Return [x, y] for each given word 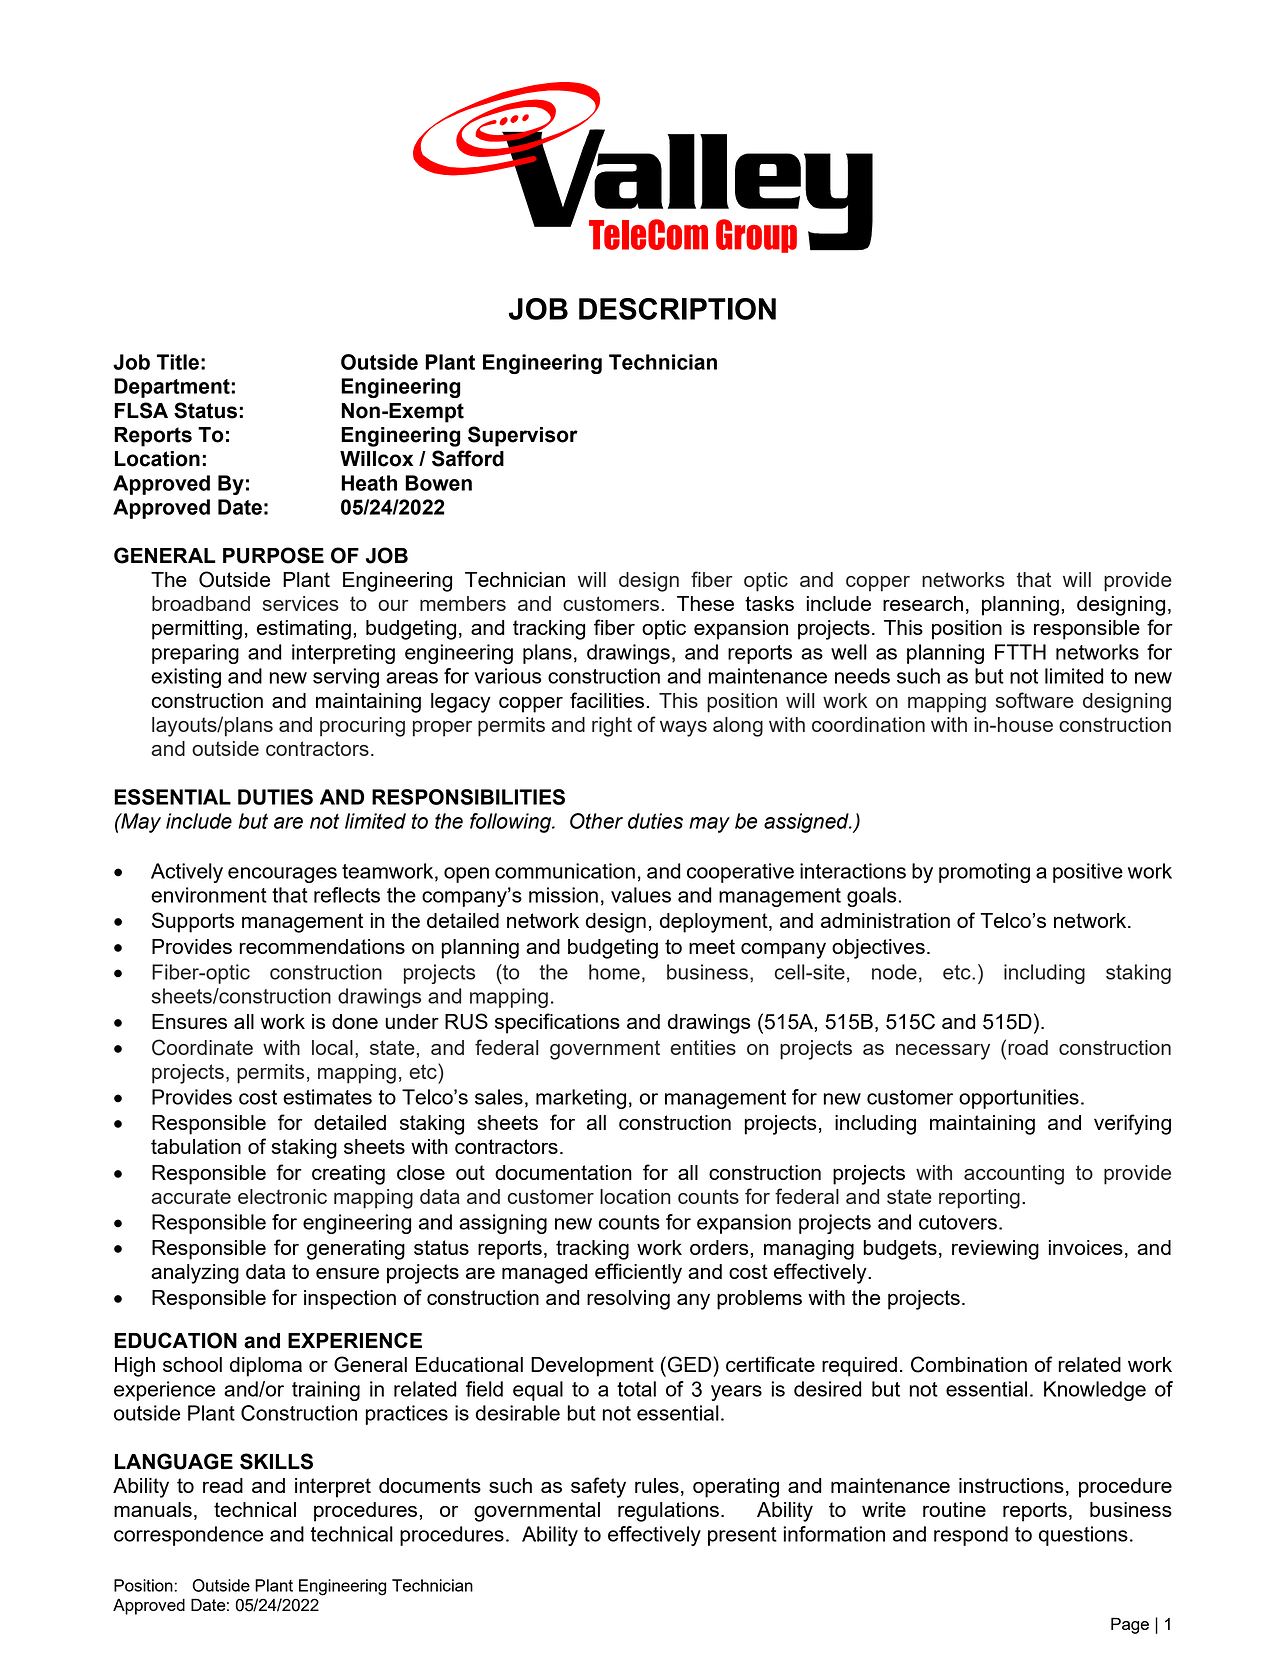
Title [178, 362]
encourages [282, 875]
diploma [266, 1367]
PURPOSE [273, 555]
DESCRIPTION [677, 309]
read [223, 1485]
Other [596, 821]
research [923, 603]
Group [756, 236]
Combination [969, 1364]
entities [703, 1047]
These [705, 603]
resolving [628, 1300]
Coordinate [202, 1047]
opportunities [1019, 1099]
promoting [984, 873]
